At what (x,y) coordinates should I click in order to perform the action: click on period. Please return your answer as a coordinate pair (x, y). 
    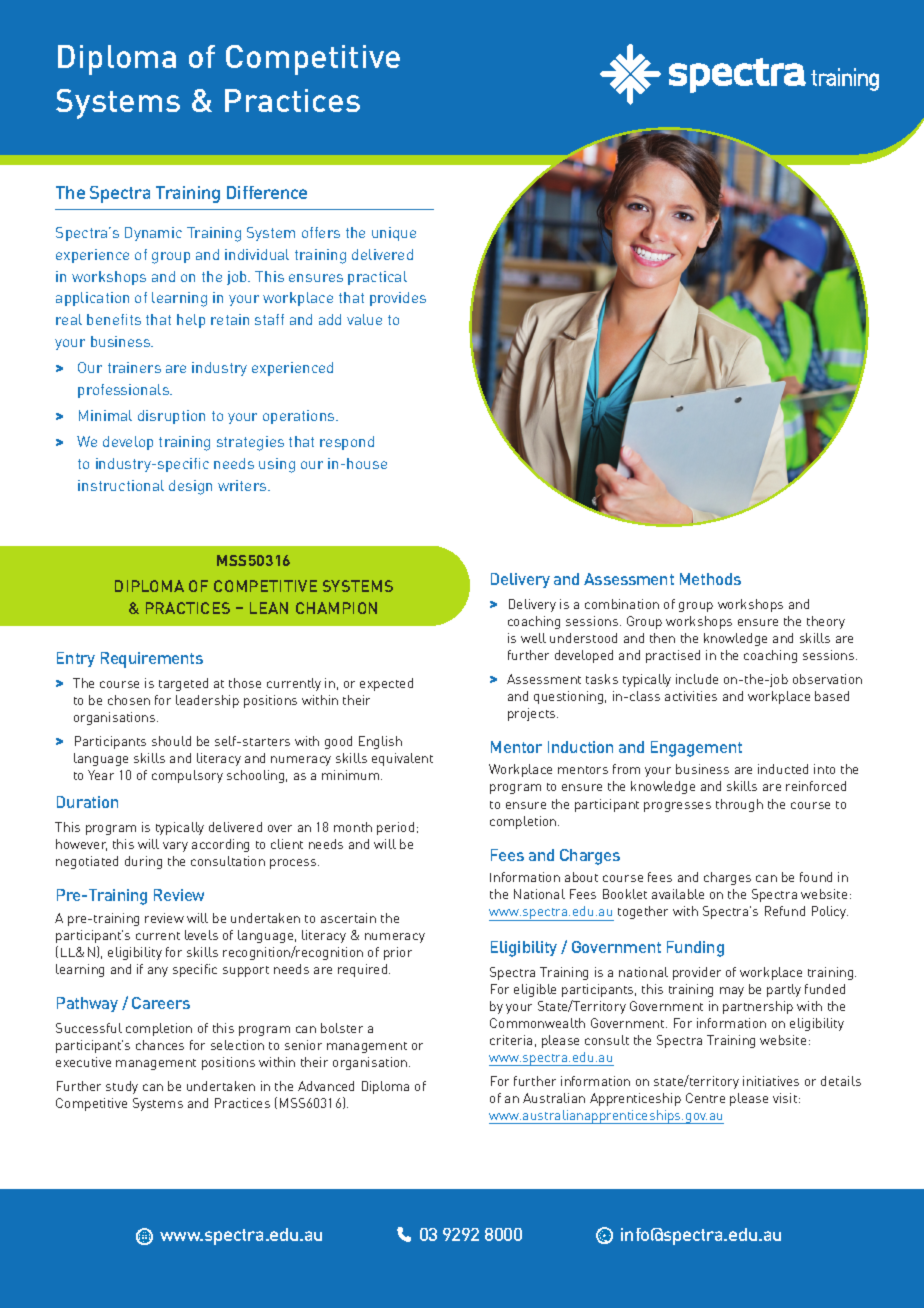
    Looking at the image, I should click on (395, 828).
